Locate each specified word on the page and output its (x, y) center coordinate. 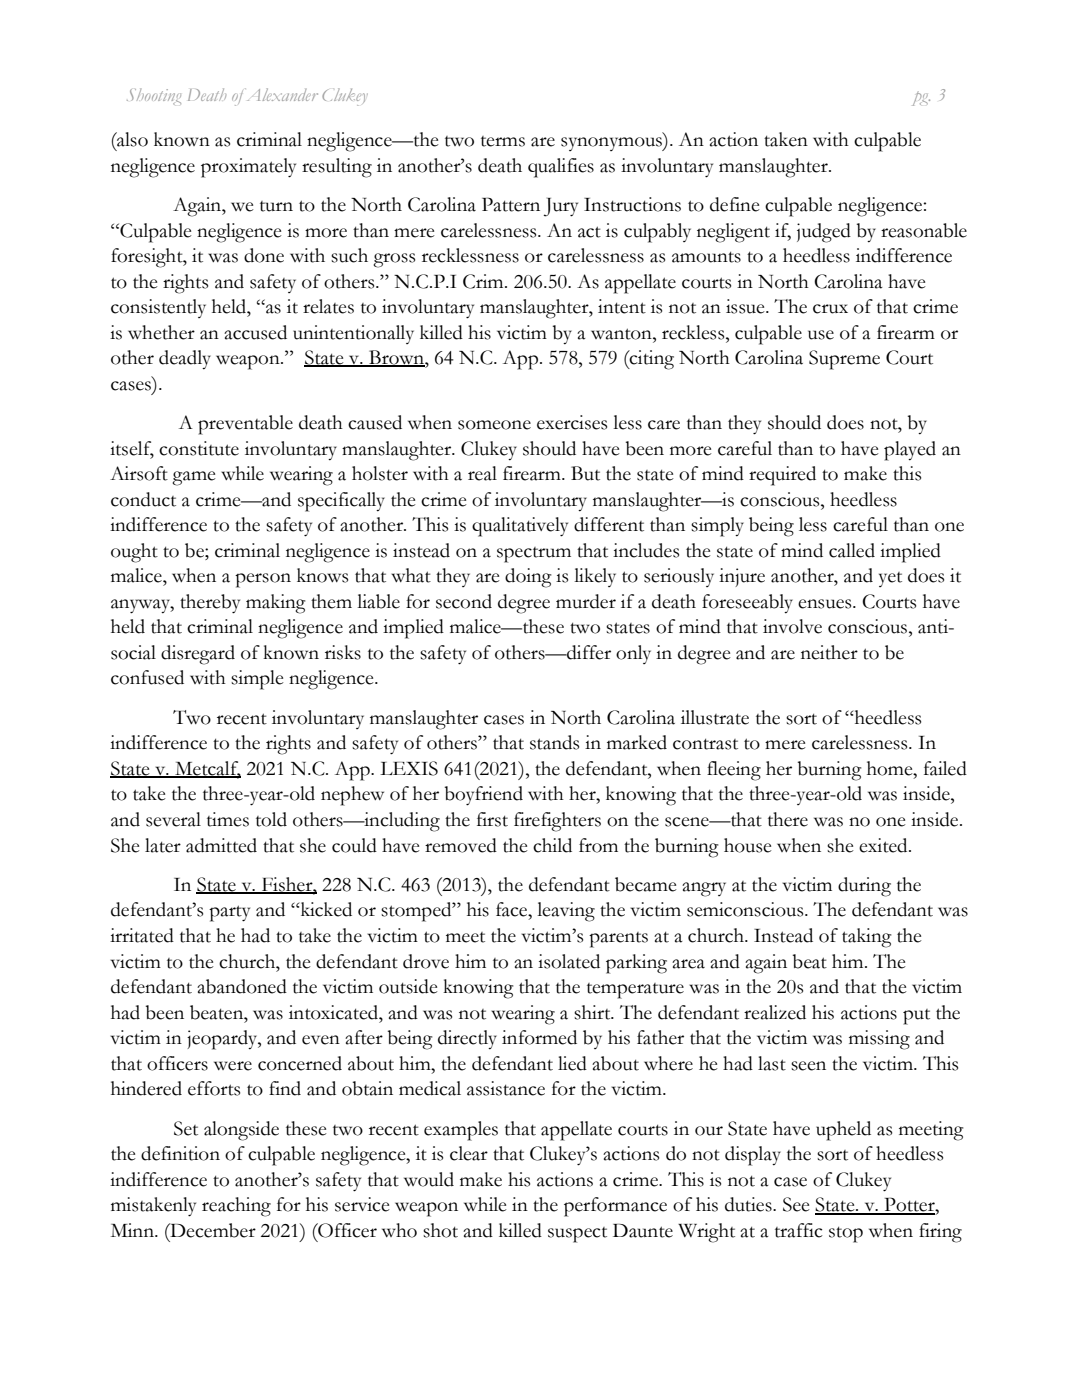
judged (824, 233)
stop (846, 1235)
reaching (236, 1207)
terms (503, 141)
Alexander (281, 94)
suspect (577, 1235)
